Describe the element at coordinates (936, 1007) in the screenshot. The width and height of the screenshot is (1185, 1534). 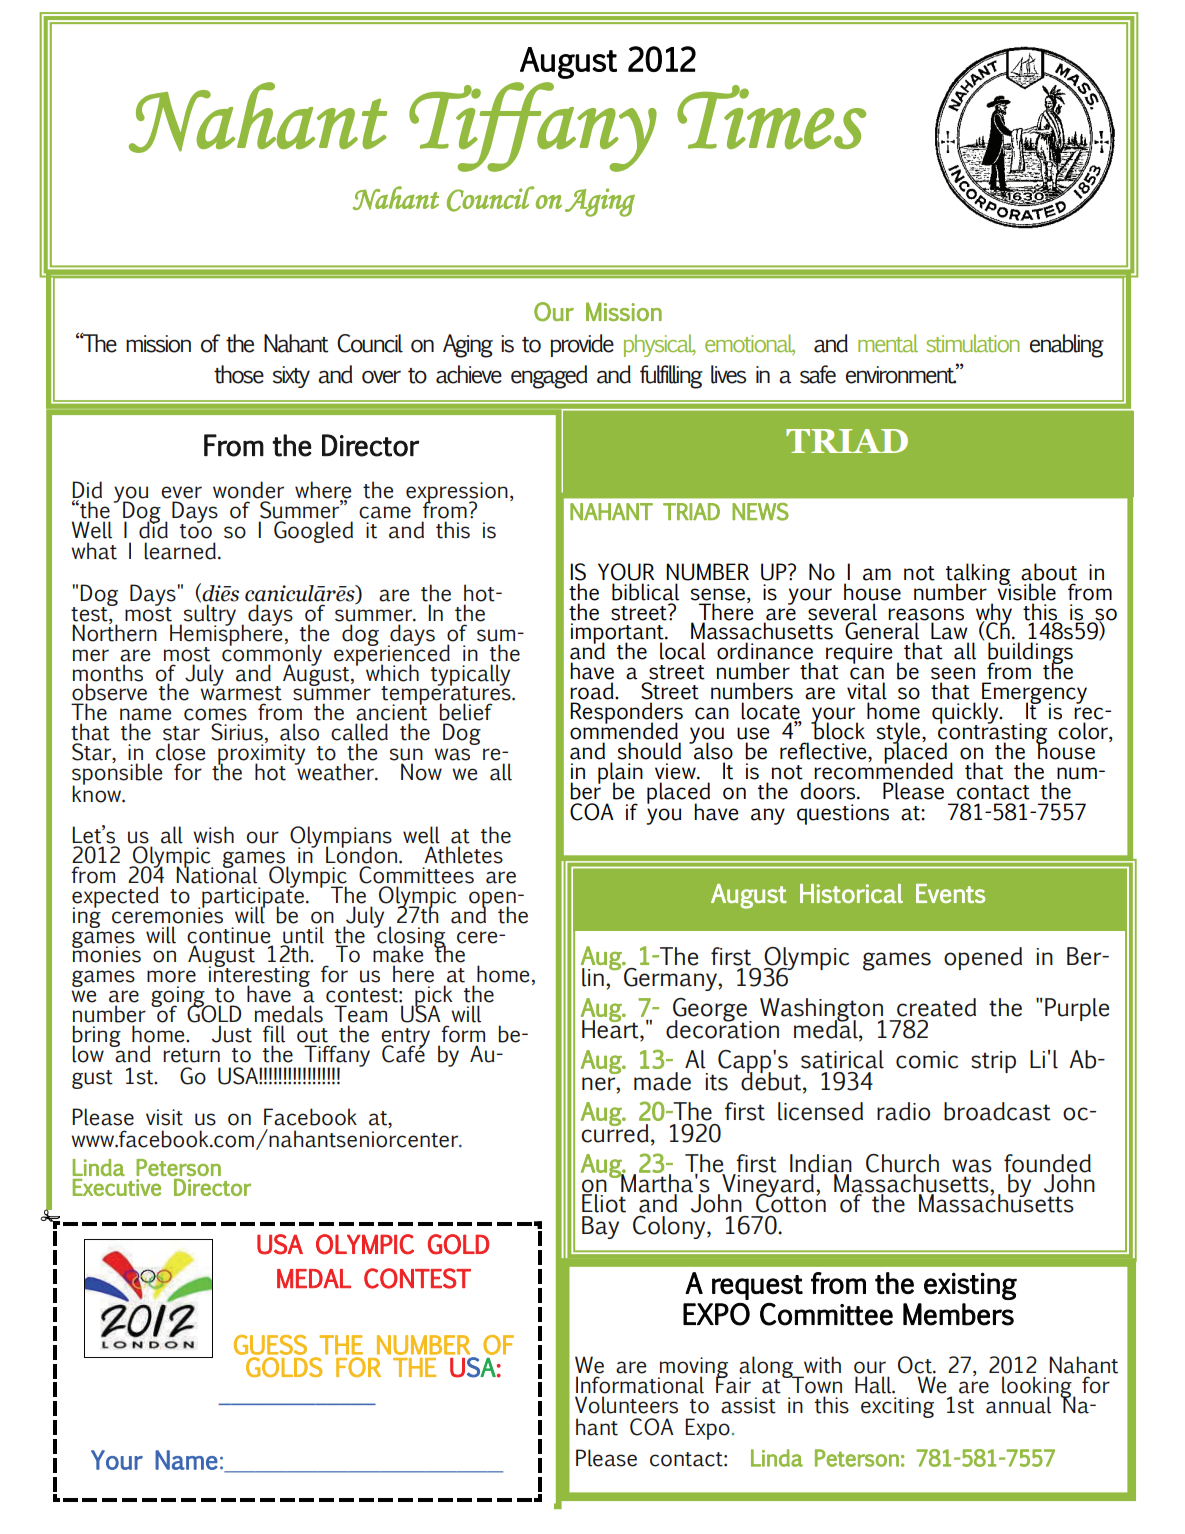
I see `created` at that location.
